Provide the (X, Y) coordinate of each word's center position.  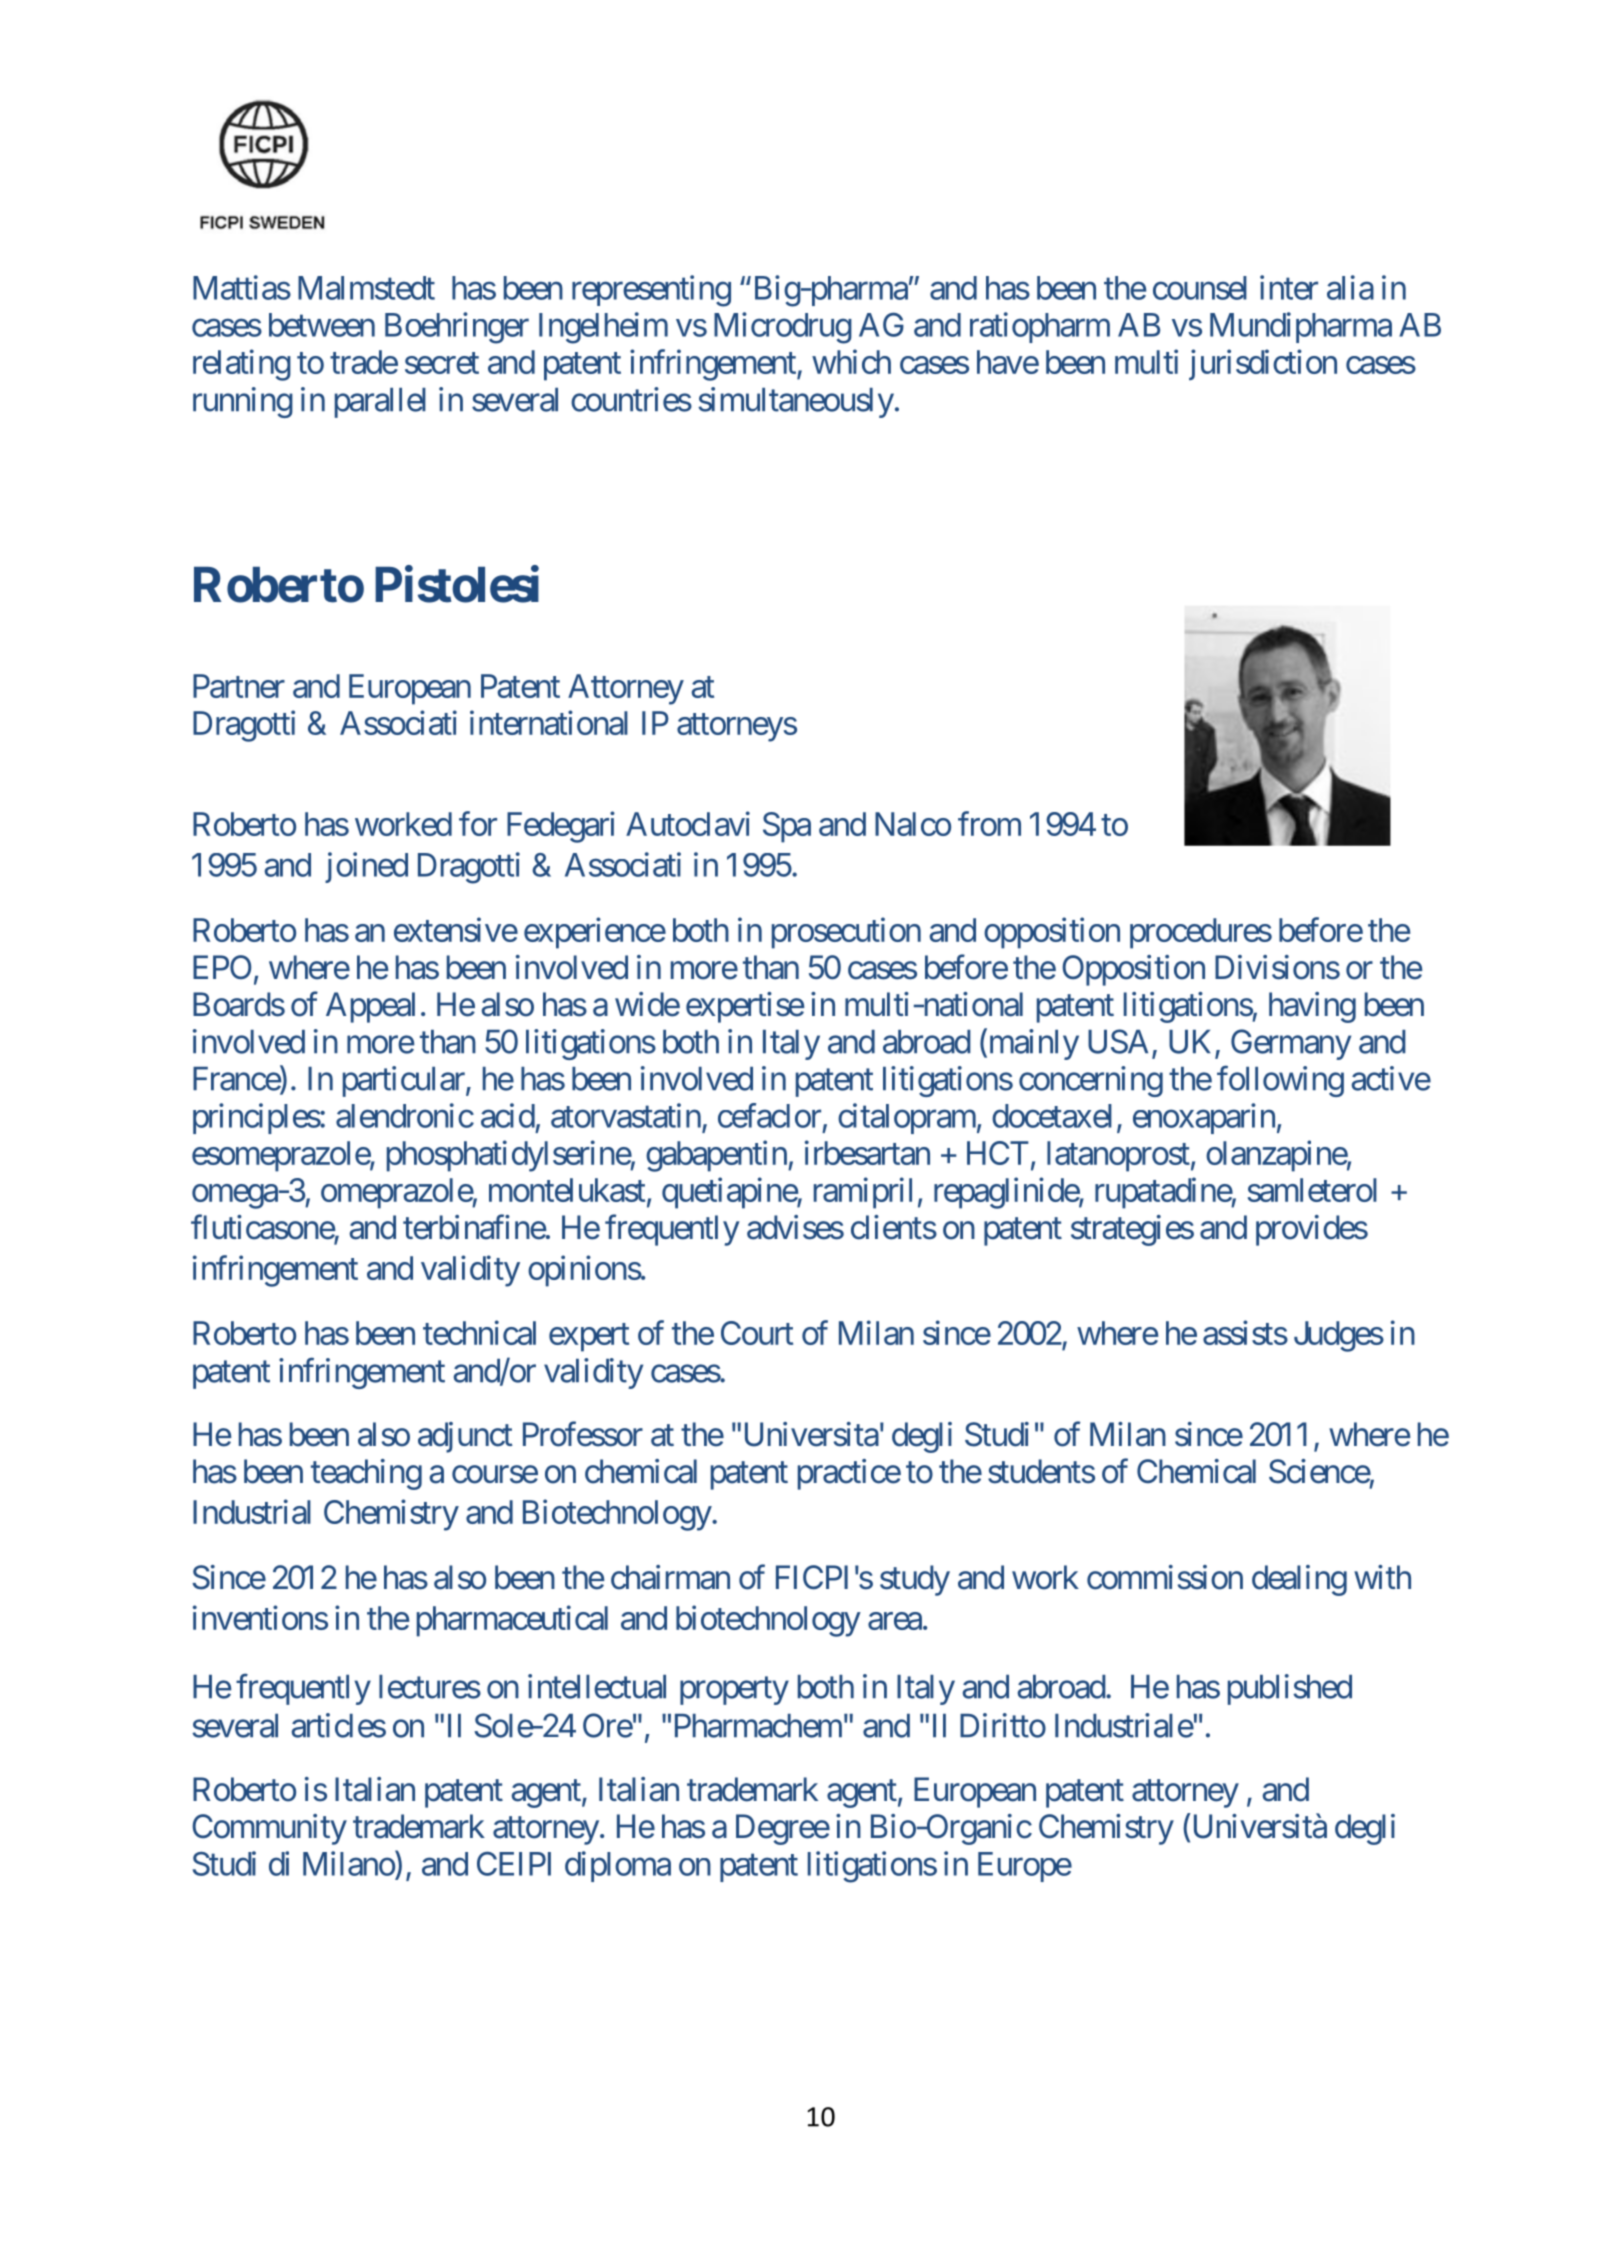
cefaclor (769, 1115)
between (322, 325)
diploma (618, 1866)
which (851, 361)
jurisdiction (1263, 365)
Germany (1291, 1044)
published (1290, 1689)
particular (405, 1081)
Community (269, 1829)
